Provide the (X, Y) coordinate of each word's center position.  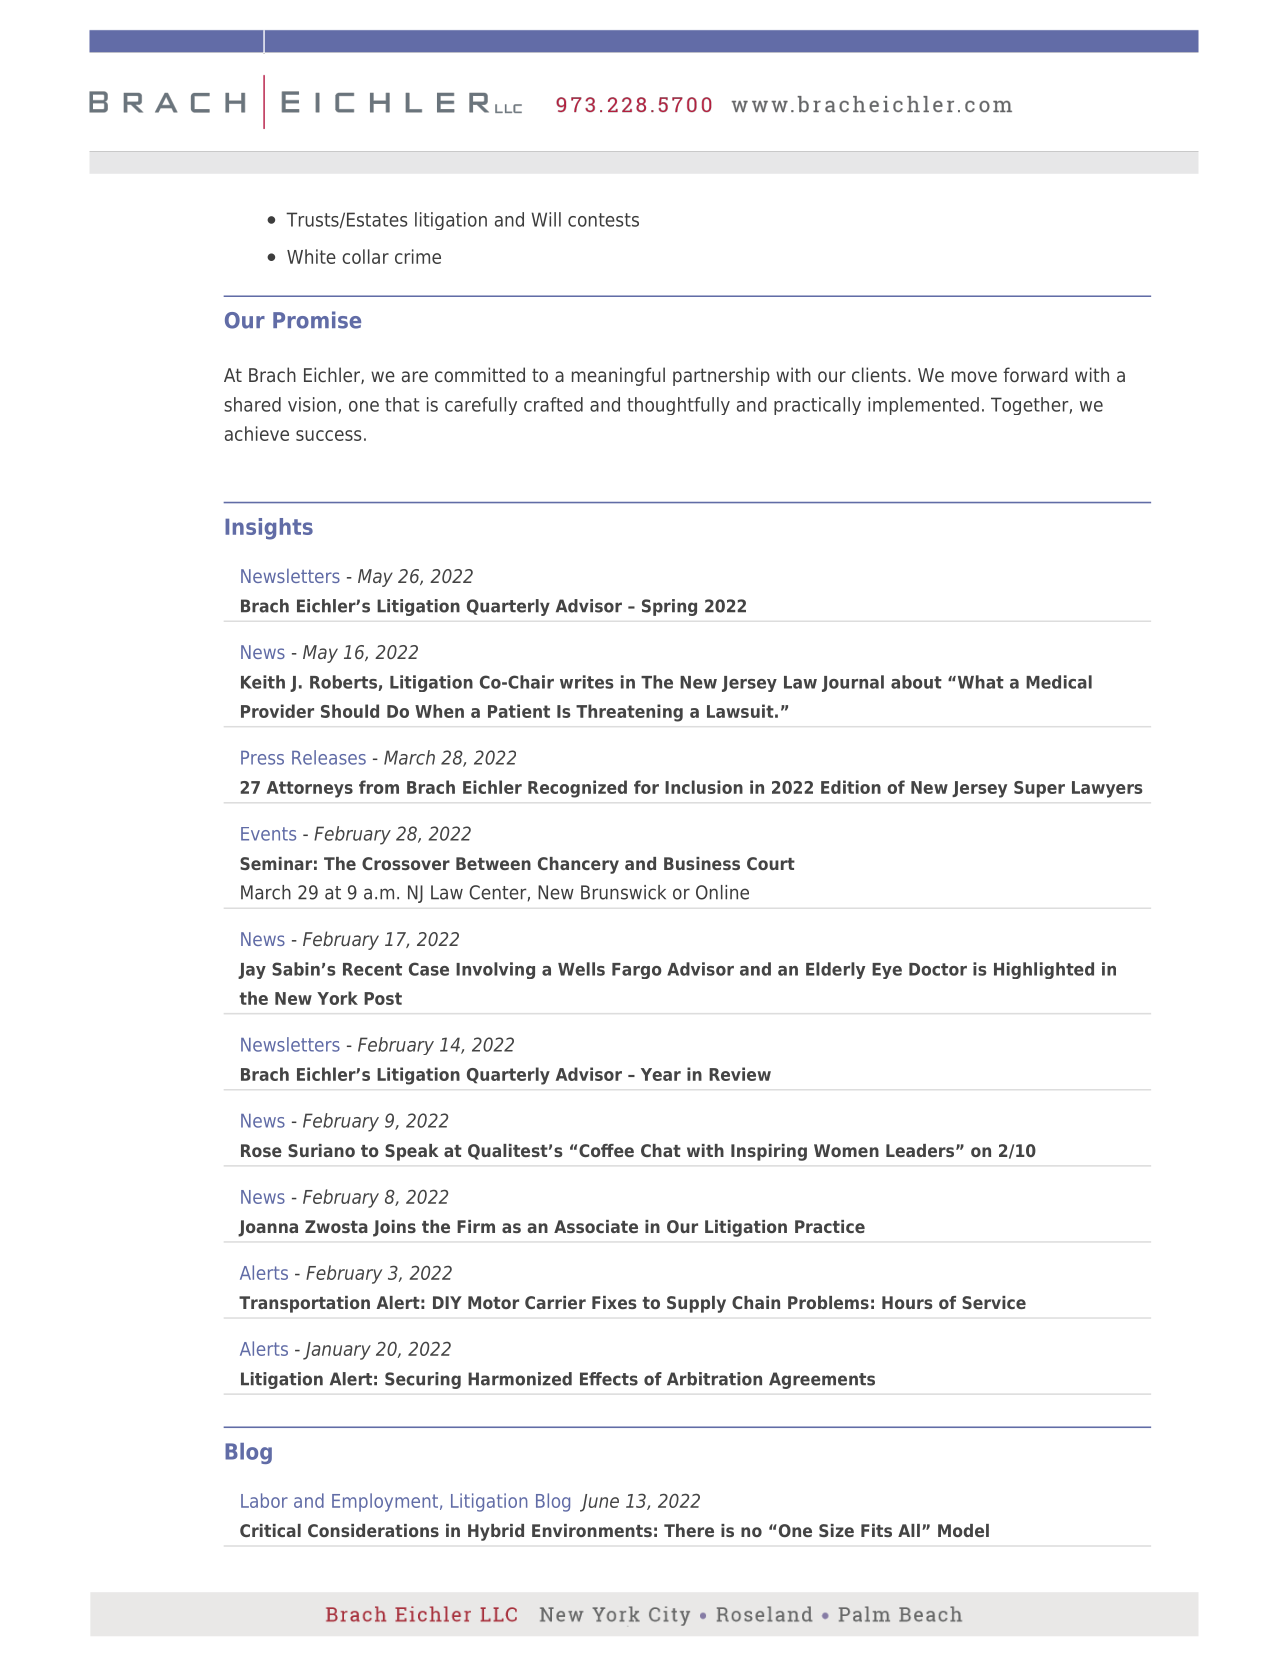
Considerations (373, 1530)
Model (963, 1530)
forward (1035, 374)
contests (603, 220)
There (689, 1530)
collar (365, 256)
